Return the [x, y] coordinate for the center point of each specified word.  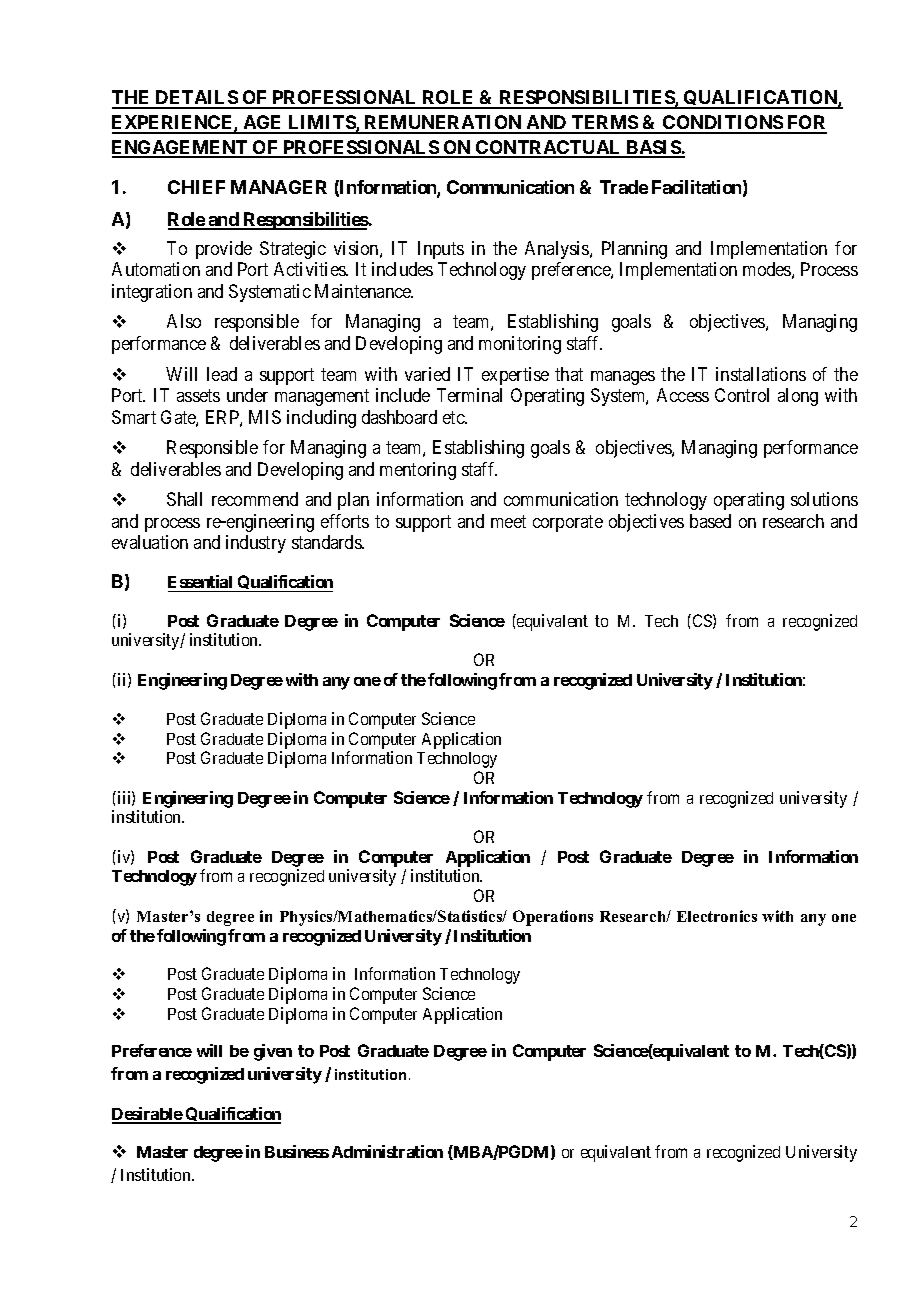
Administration [387, 1151]
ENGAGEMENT [181, 148]
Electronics [717, 916]
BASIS [653, 148]
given [273, 1052]
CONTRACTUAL [549, 148]
